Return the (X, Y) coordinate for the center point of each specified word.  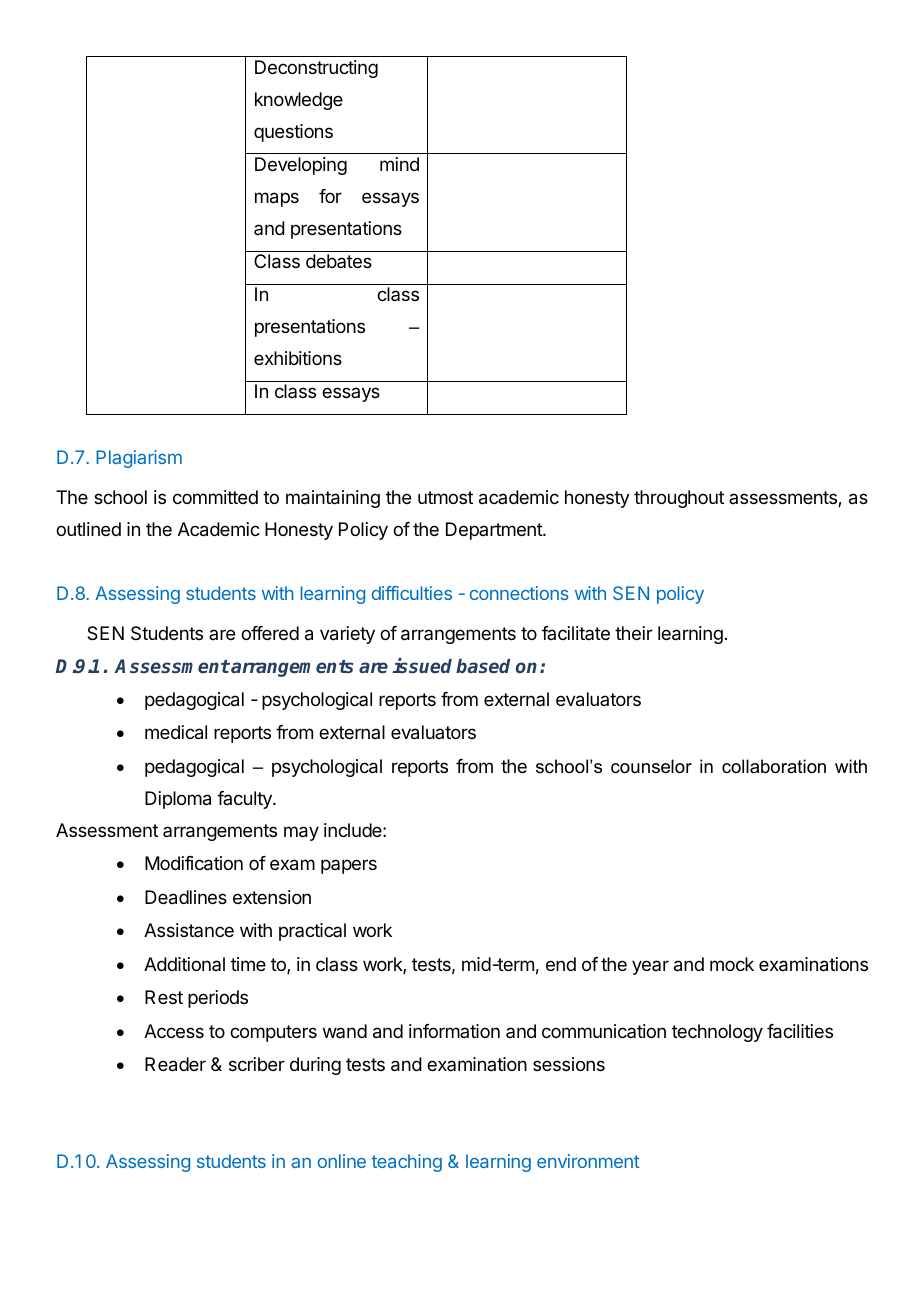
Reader (175, 1064)
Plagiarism (139, 459)
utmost (445, 497)
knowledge (299, 101)
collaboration (774, 766)
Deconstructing (316, 69)
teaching (407, 1163)
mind (399, 164)
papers (349, 866)
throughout (679, 499)
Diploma (178, 800)
